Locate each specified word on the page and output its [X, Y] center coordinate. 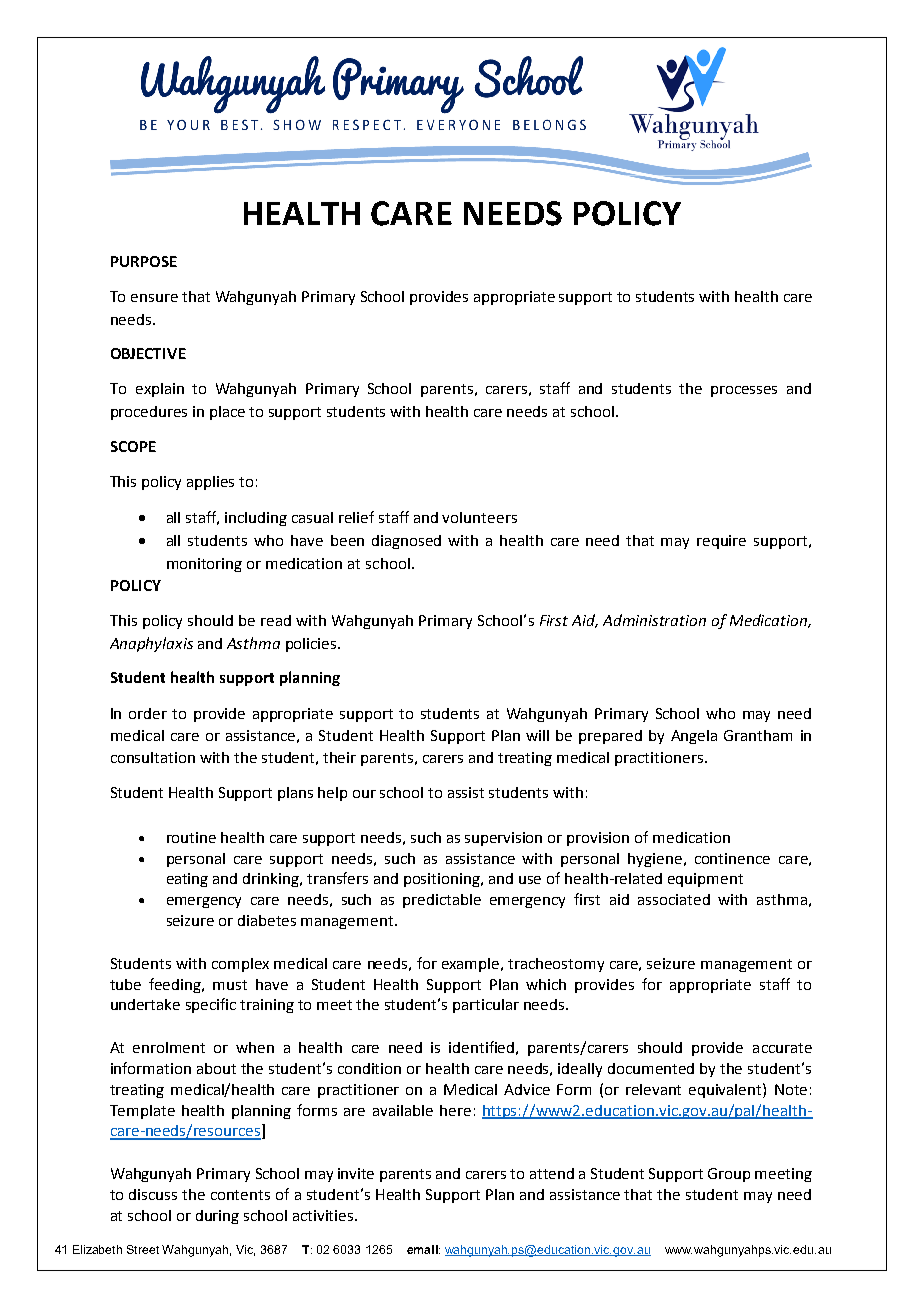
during [217, 1217]
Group [729, 1175]
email [423, 1249]
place [227, 413]
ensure [154, 298]
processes [744, 391]
